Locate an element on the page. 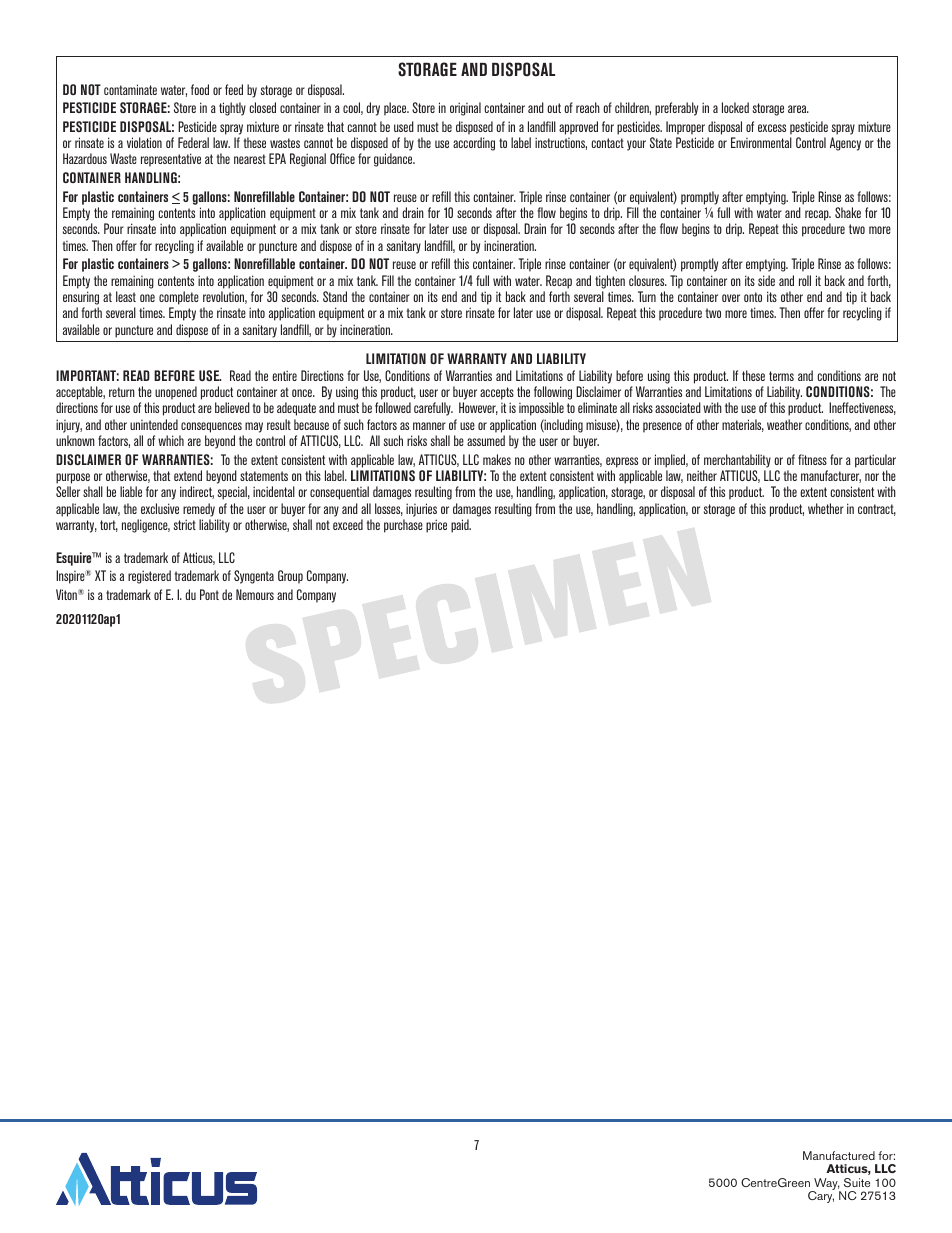 This page has width=952, height=1233. Manufactured is located at coordinates (839, 1155).
